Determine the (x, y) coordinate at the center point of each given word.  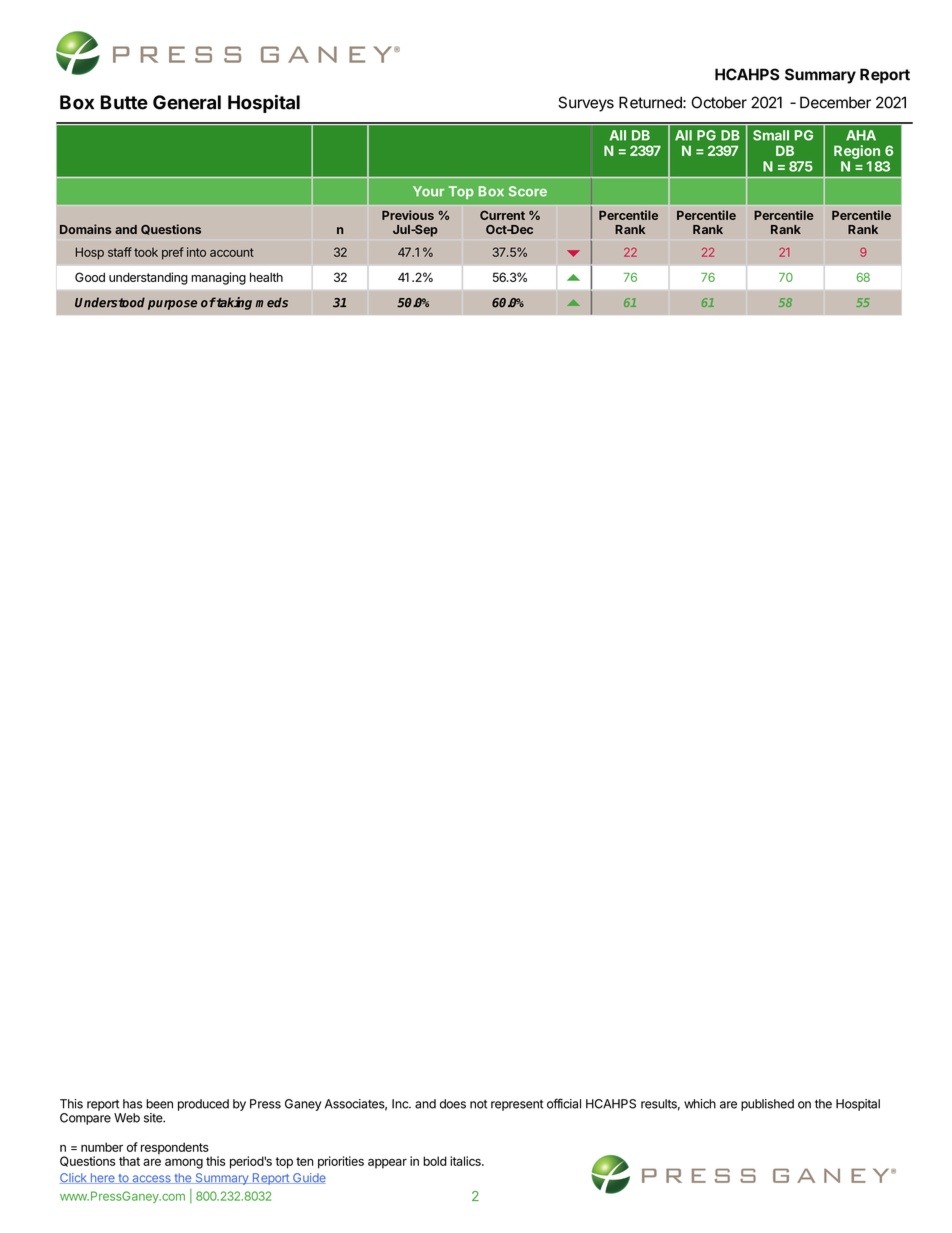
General (187, 102)
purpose (172, 305)
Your (429, 191)
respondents (175, 1148)
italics (466, 1161)
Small (771, 135)
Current (502, 215)
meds (272, 302)
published (767, 1105)
